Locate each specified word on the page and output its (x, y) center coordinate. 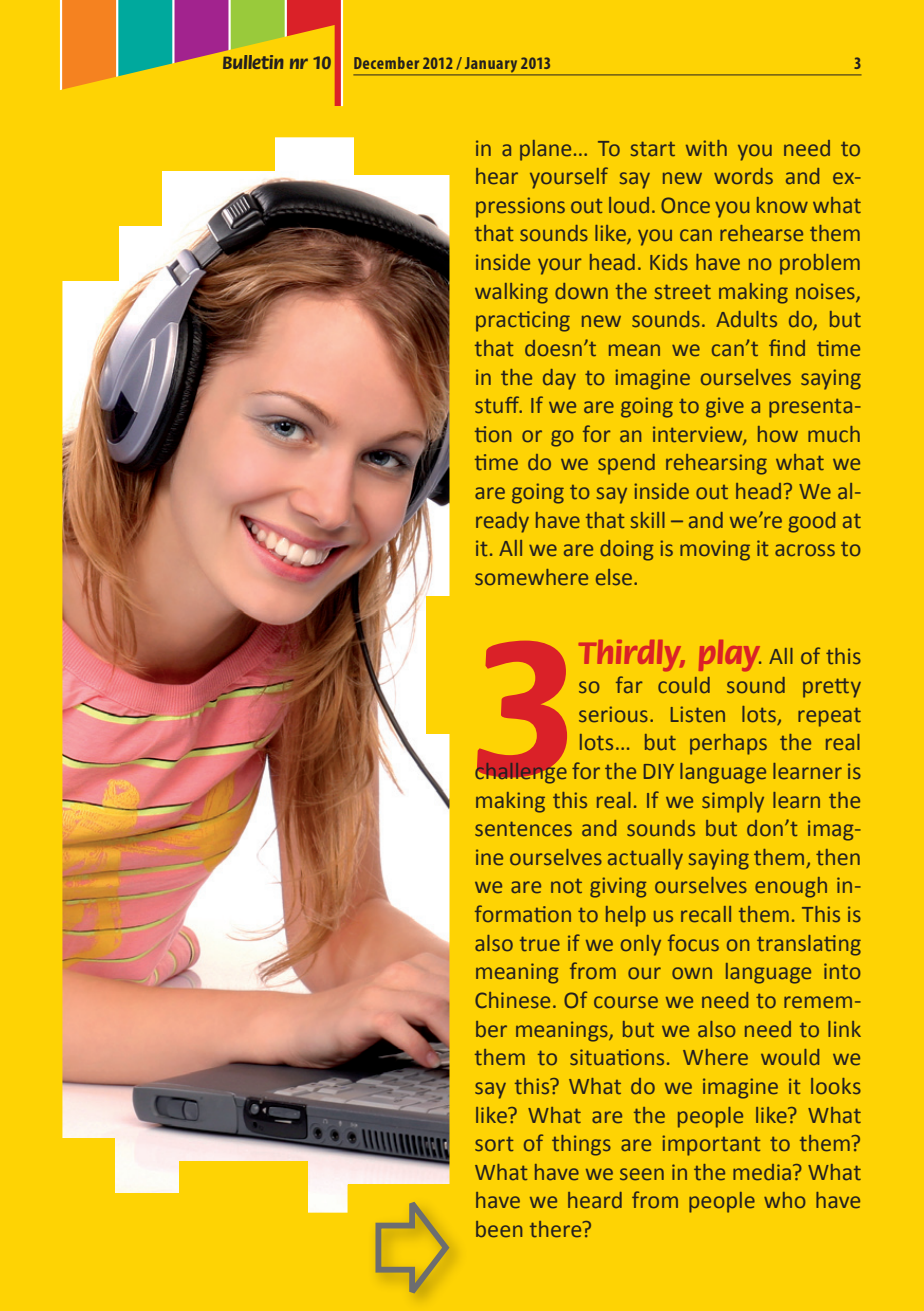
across (805, 550)
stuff (498, 404)
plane (545, 150)
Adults (746, 319)
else (615, 577)
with (706, 148)
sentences (523, 829)
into (842, 971)
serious (613, 714)
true (540, 944)
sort (494, 1144)
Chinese (512, 1000)
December (386, 63)
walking (511, 293)
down (581, 291)
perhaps (728, 744)
